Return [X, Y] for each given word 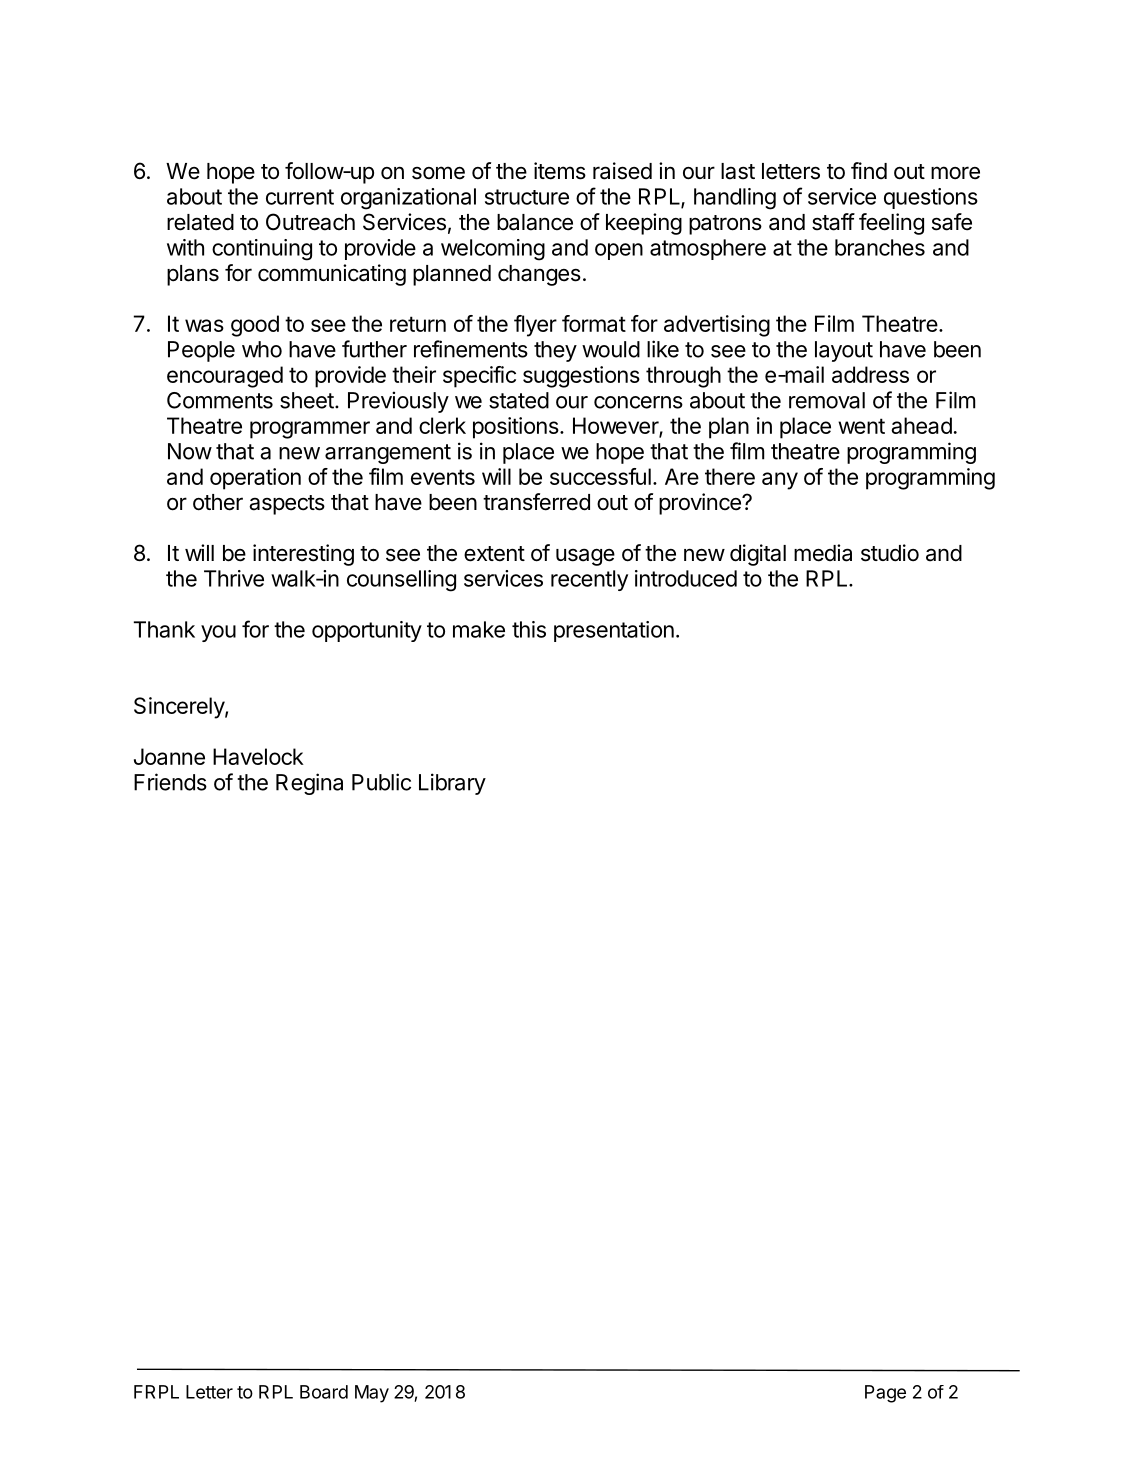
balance [535, 222]
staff [833, 222]
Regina [309, 784]
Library [452, 784]
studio [890, 553]
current [300, 197]
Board [324, 1392]
